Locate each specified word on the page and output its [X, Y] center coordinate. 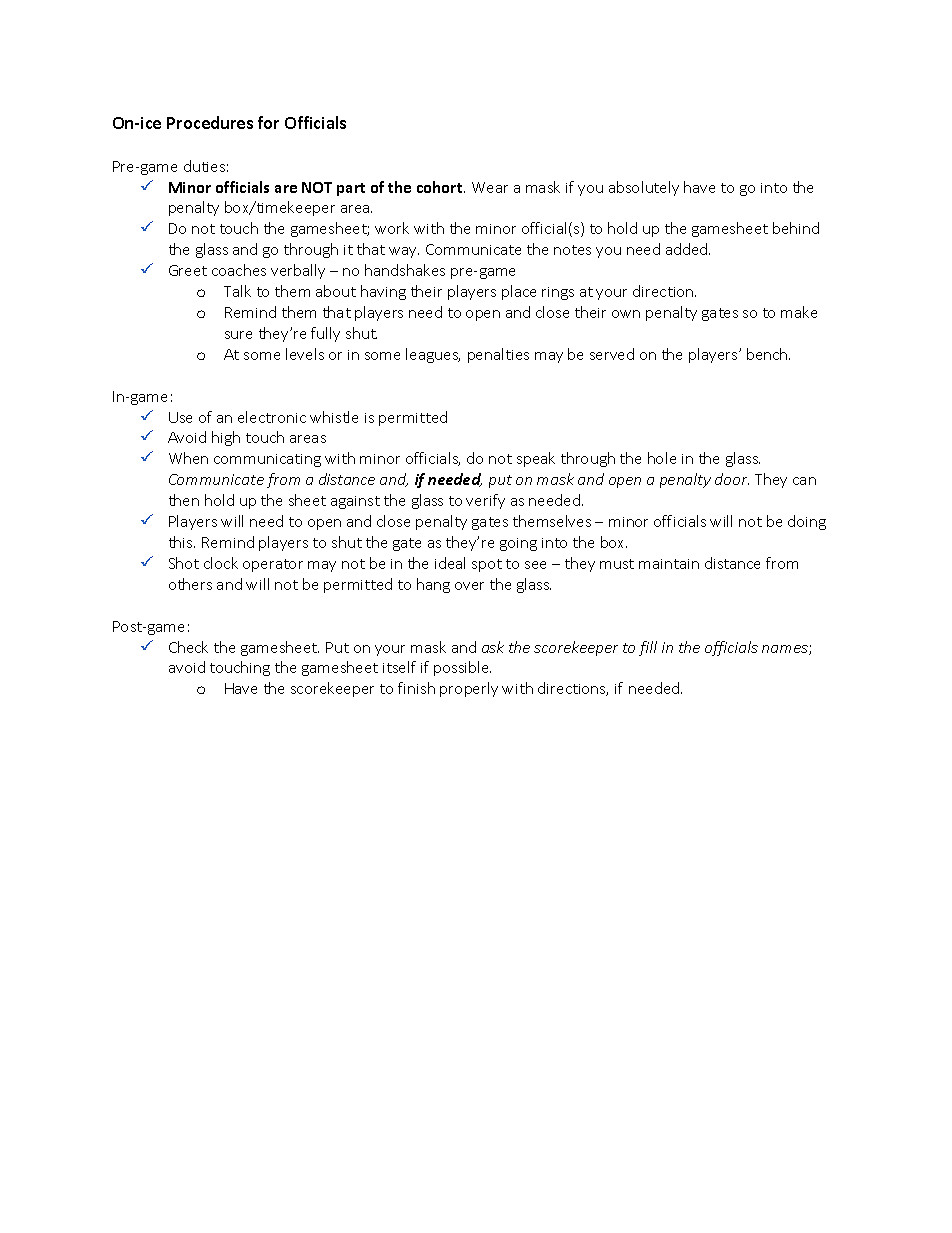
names [786, 650]
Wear [490, 187]
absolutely [644, 188]
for [268, 122]
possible [462, 668]
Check [188, 647]
